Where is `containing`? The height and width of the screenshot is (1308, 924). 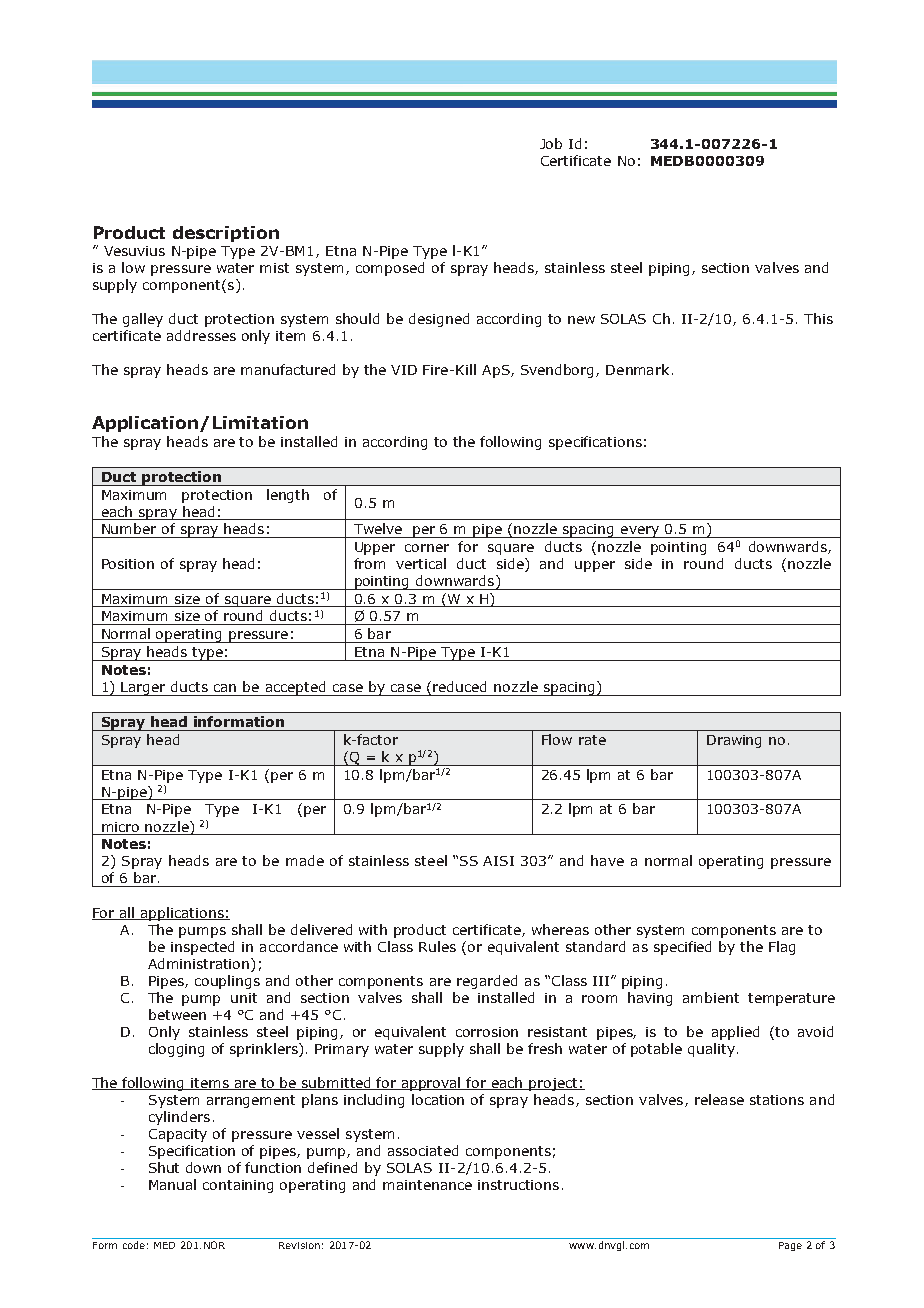
containing is located at coordinates (238, 1186).
